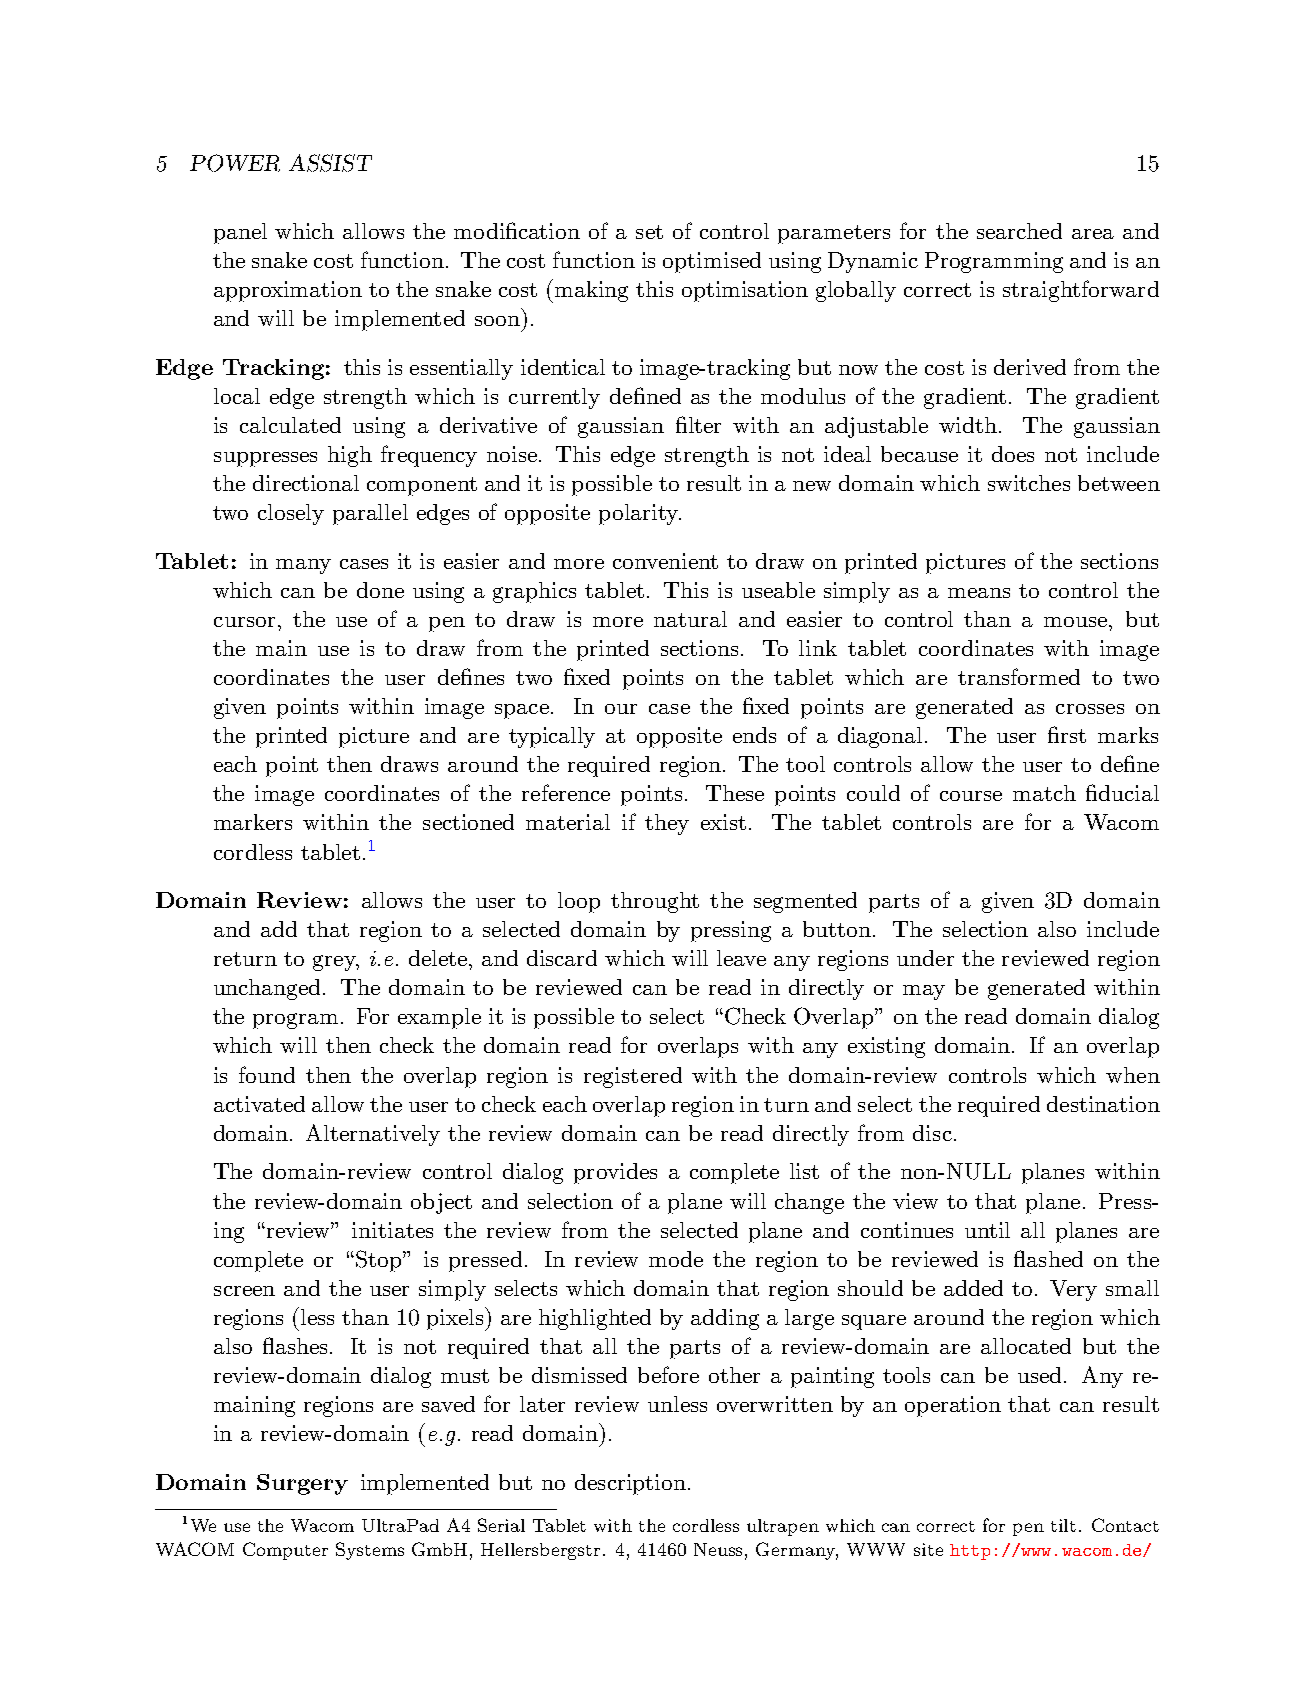 The height and width of the page is (1701, 1315). Describe the element at coordinates (267, 1074) in the page. I see `found` at that location.
